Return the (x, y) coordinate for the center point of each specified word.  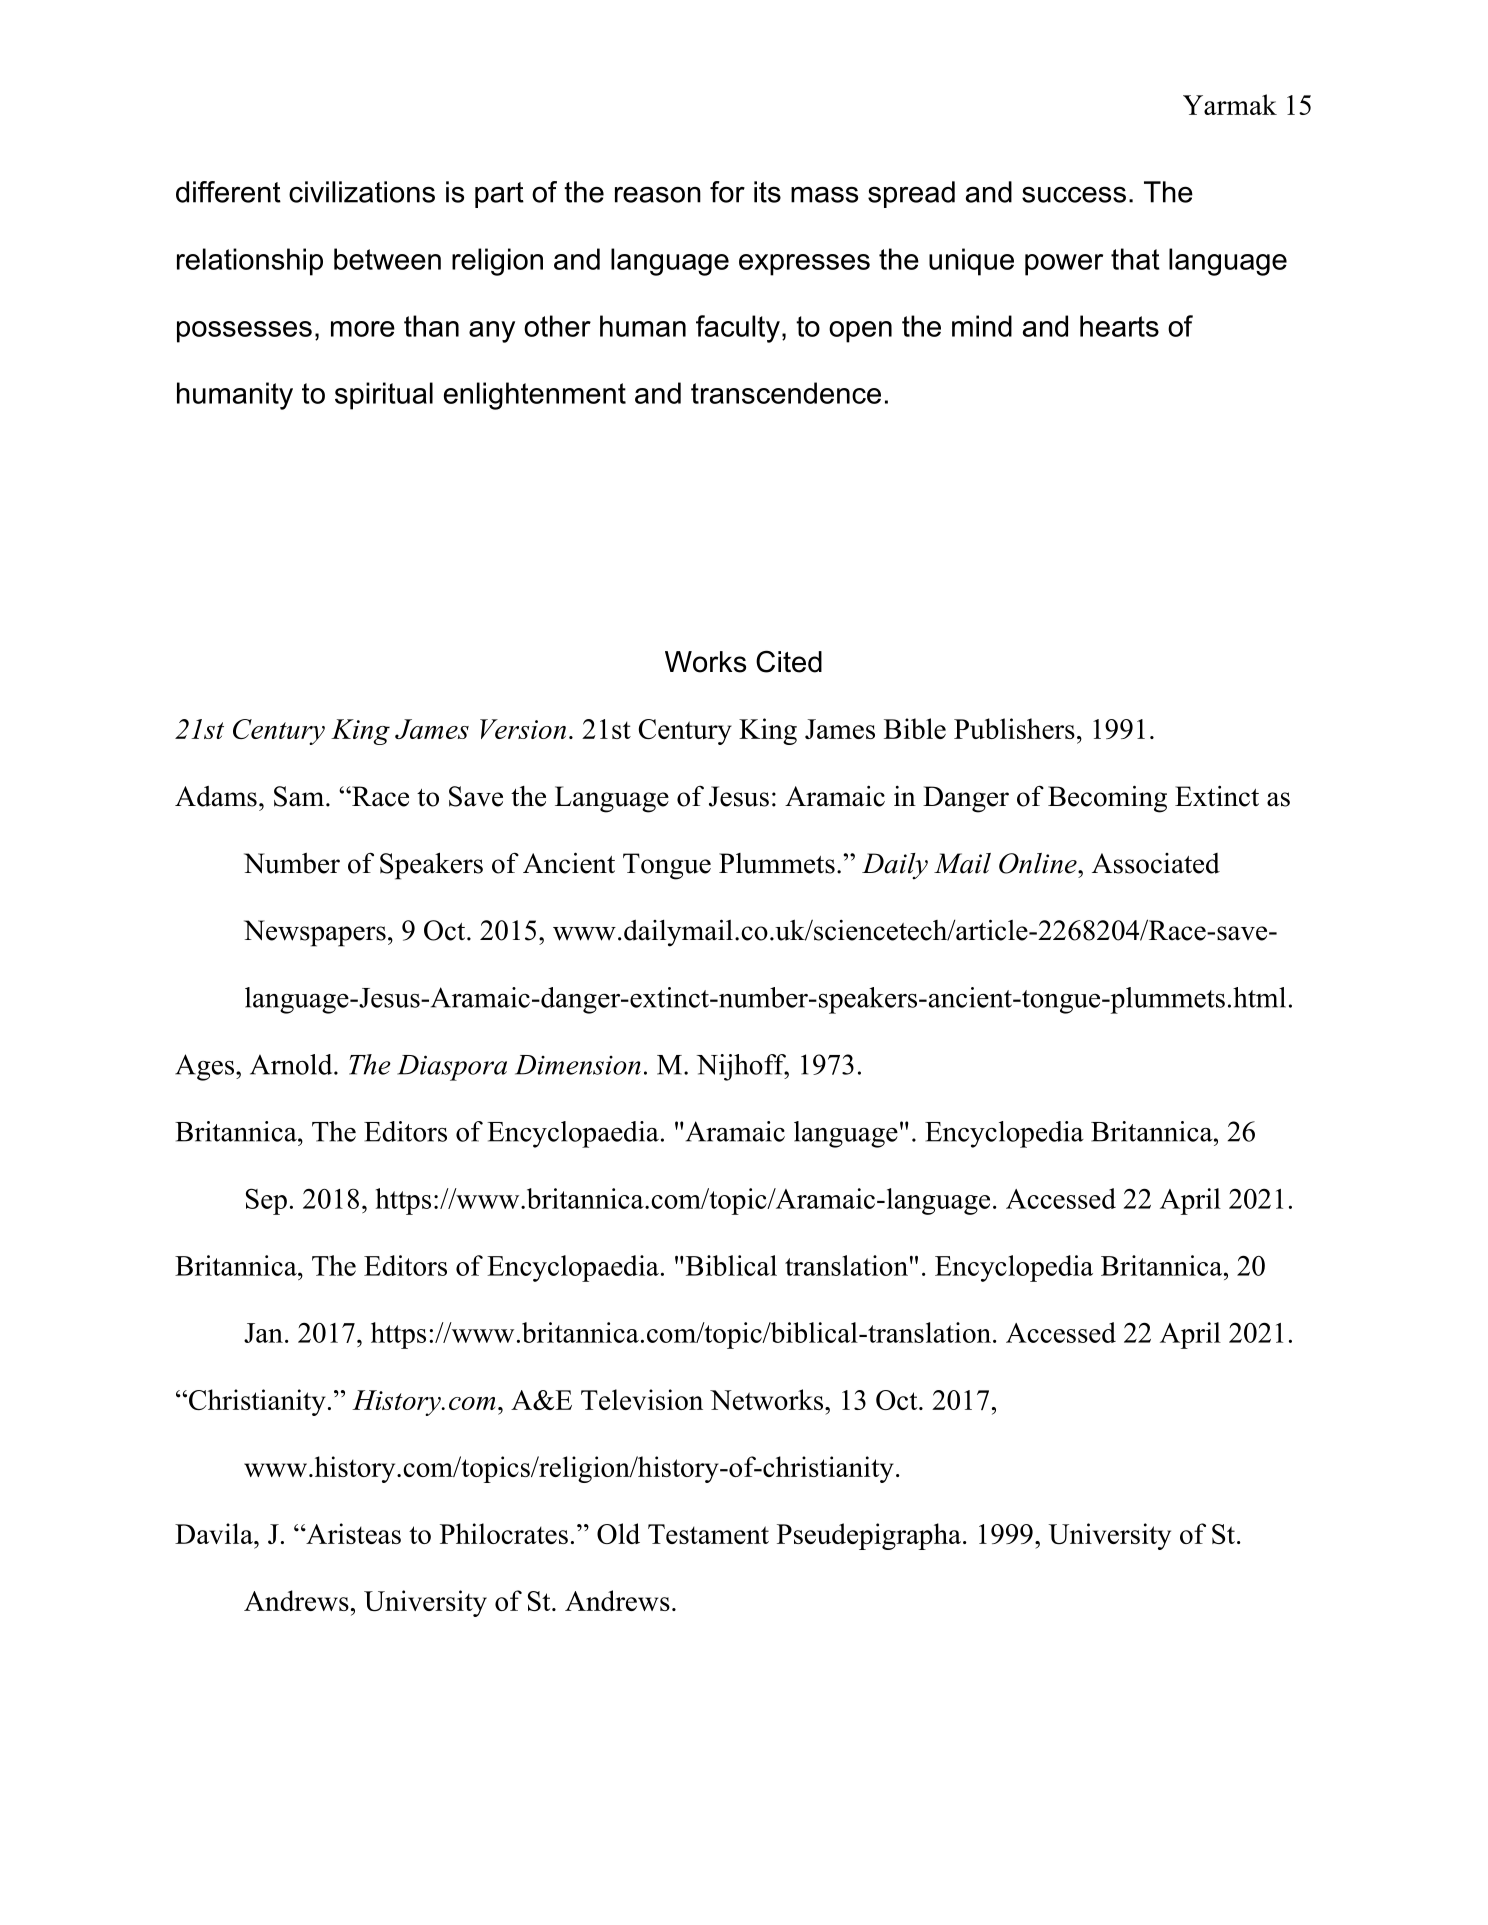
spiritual (384, 396)
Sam (299, 796)
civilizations (362, 192)
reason (658, 194)
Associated (1156, 863)
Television (642, 1399)
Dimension (578, 1065)
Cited (789, 661)
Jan (263, 1333)
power (1064, 265)
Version (523, 729)
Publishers (1014, 728)
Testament (708, 1534)
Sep (266, 1201)
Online (1039, 863)
